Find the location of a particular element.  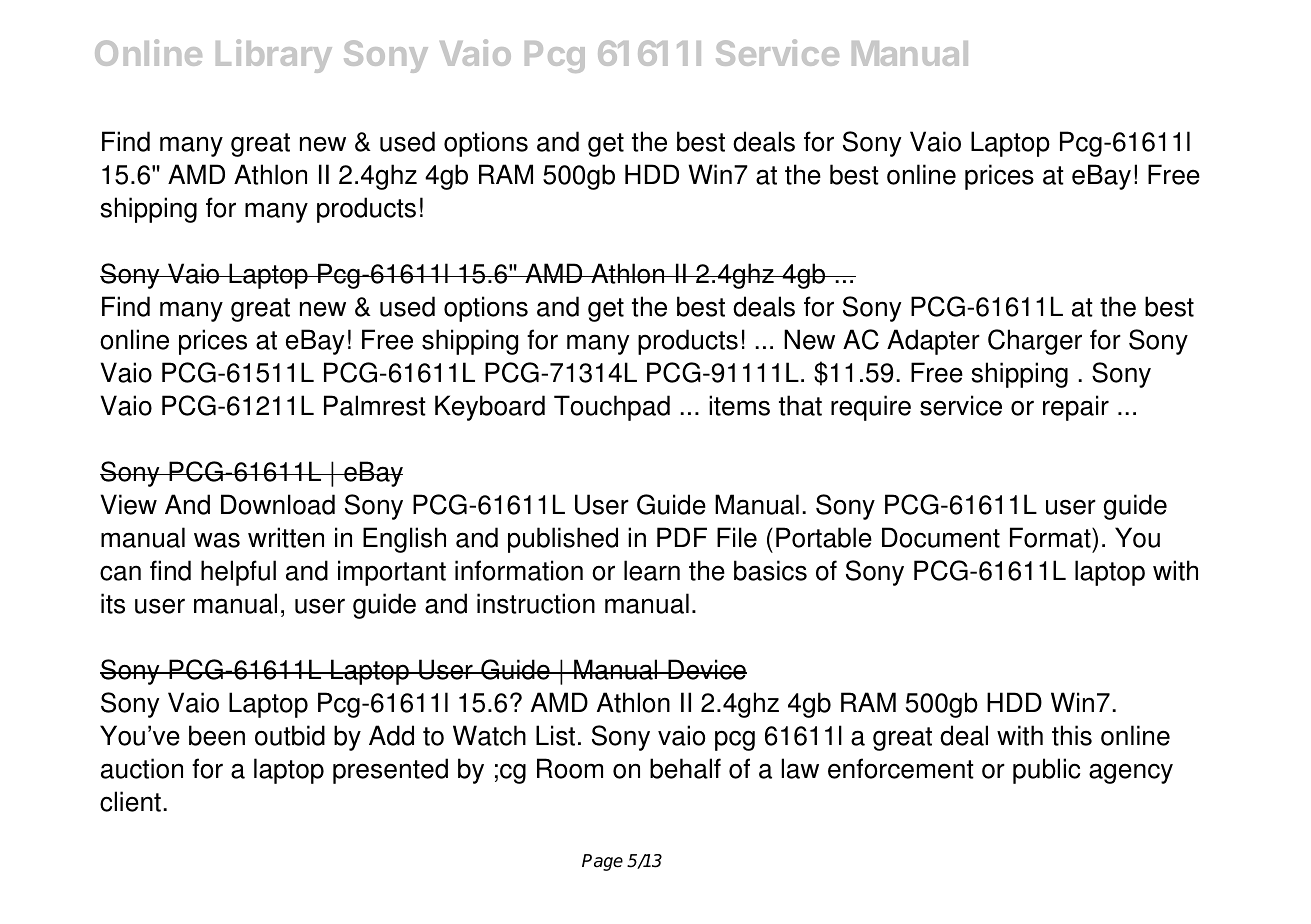

repair is located at coordinates (1076, 408).
